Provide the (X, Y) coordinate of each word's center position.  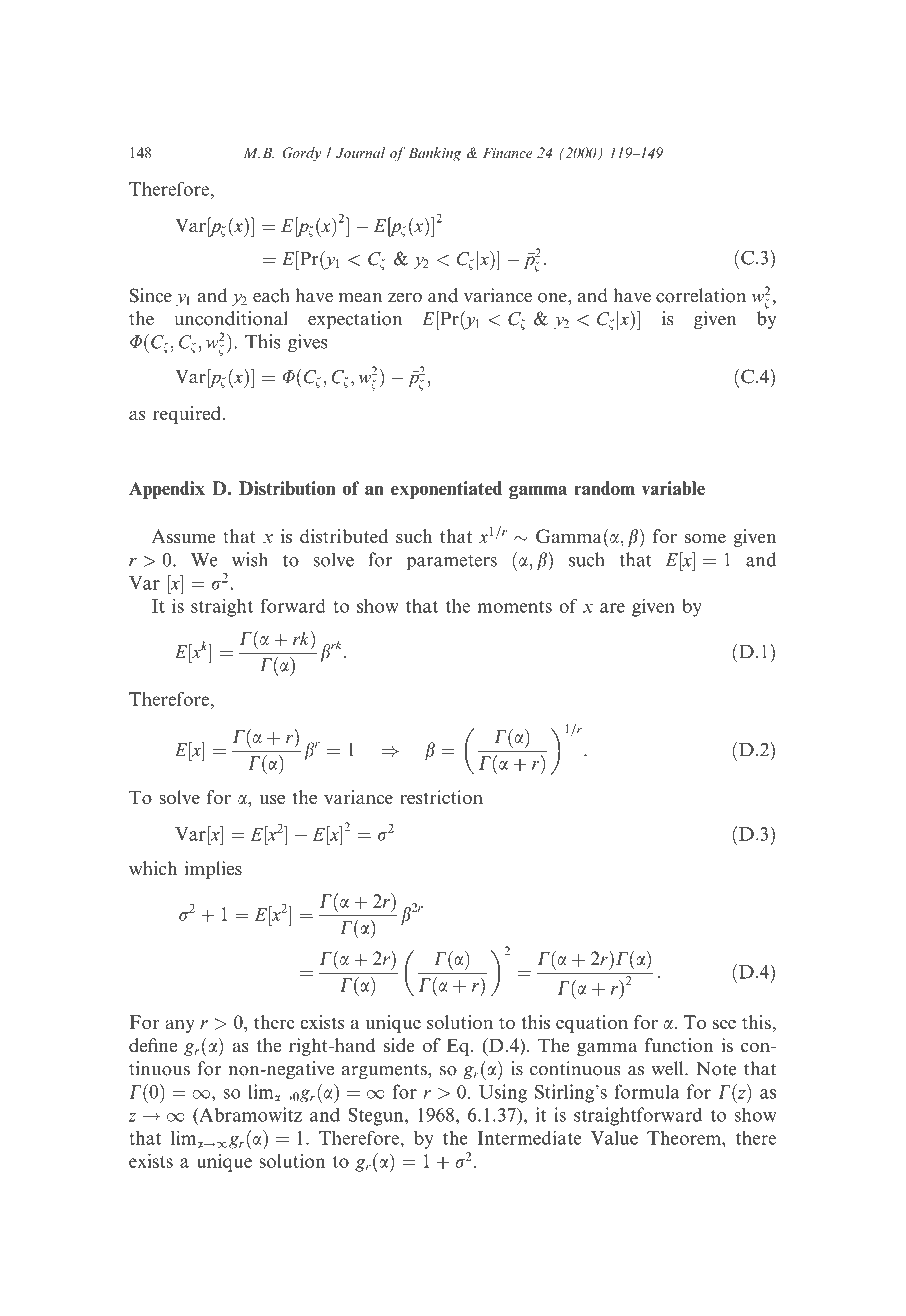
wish (250, 559)
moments (514, 607)
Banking (434, 154)
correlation (701, 295)
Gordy (301, 154)
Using (503, 1093)
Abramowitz (249, 1114)
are (612, 608)
